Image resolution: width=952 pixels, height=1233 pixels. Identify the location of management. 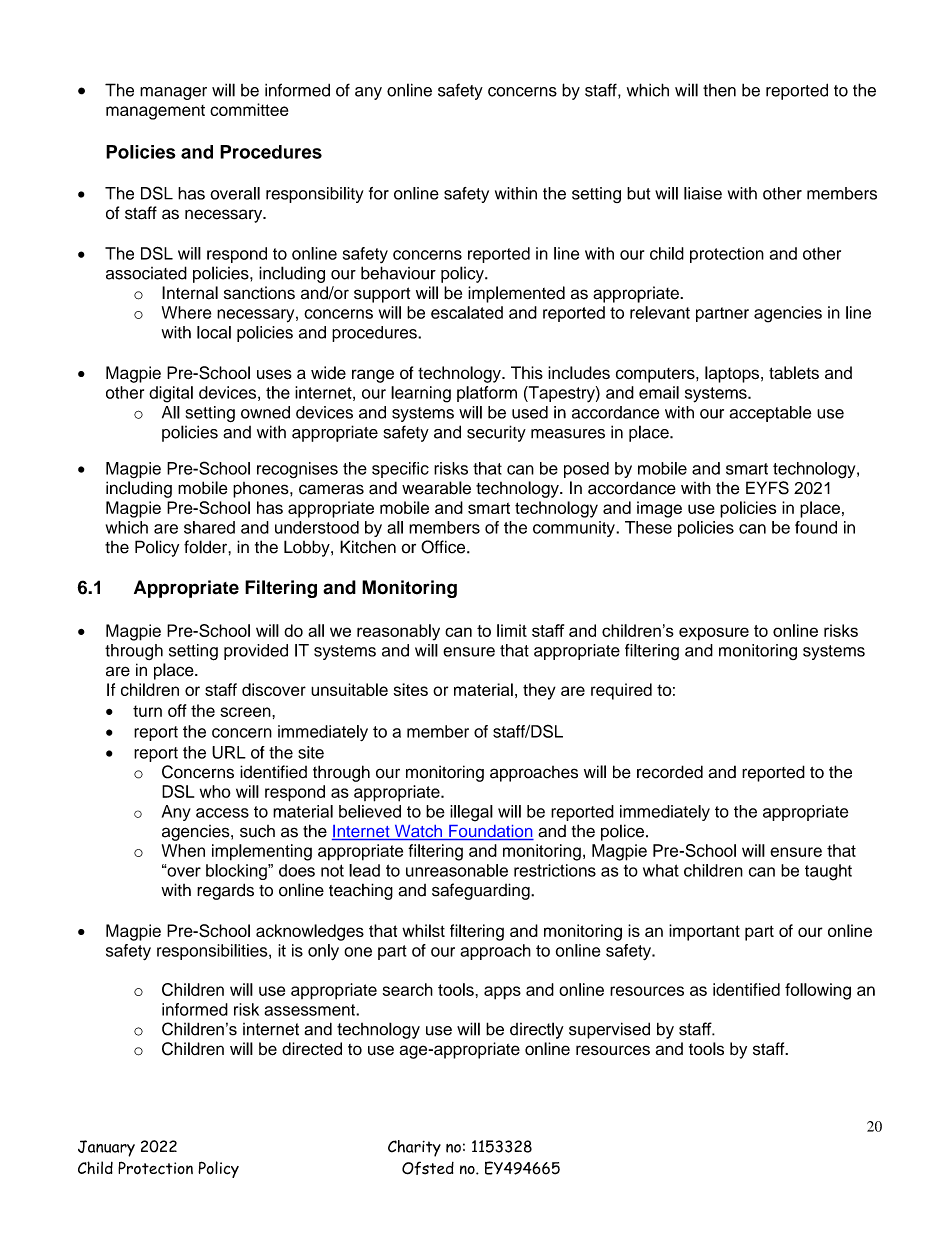
(155, 112).
